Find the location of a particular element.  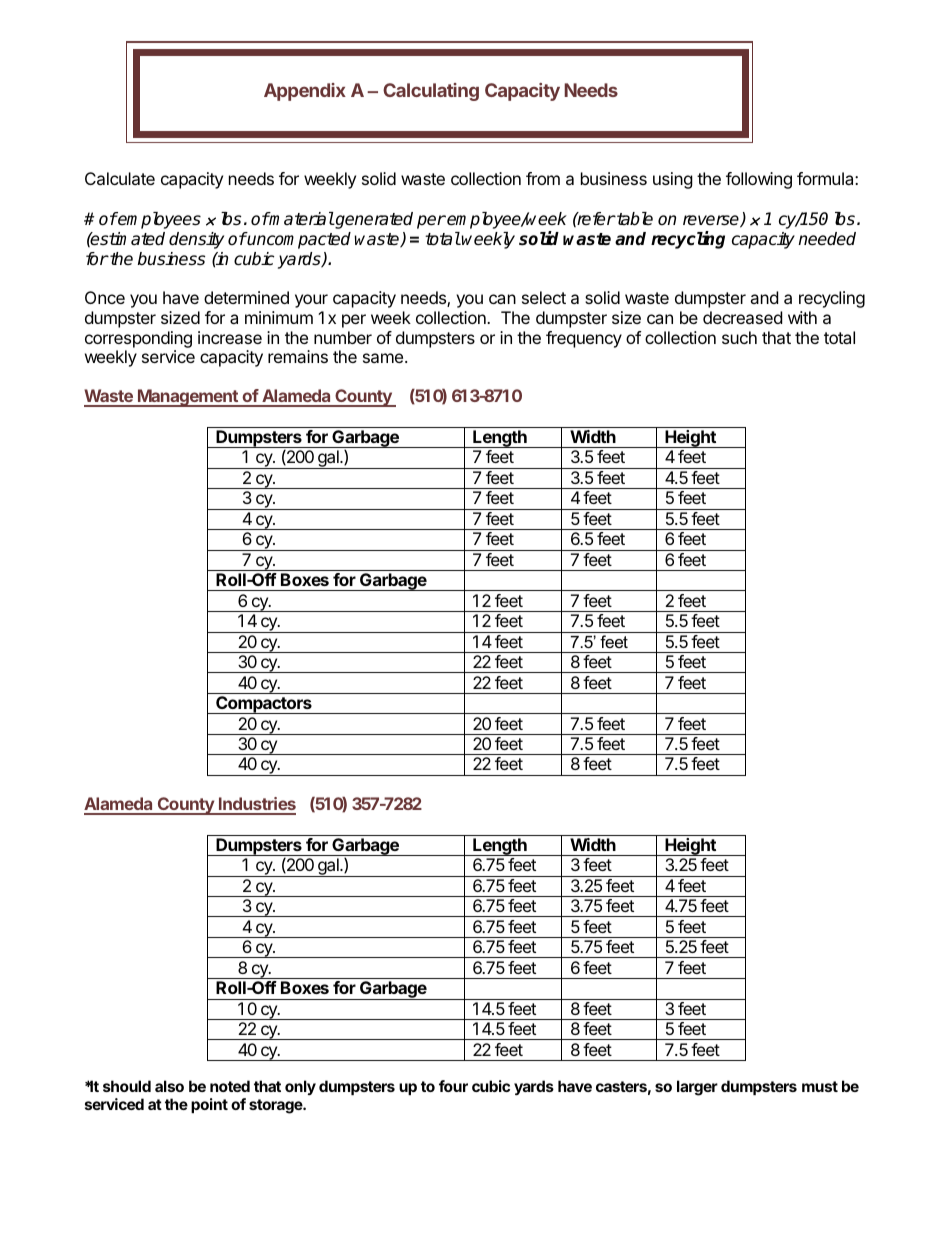

Industries is located at coordinates (256, 805).
